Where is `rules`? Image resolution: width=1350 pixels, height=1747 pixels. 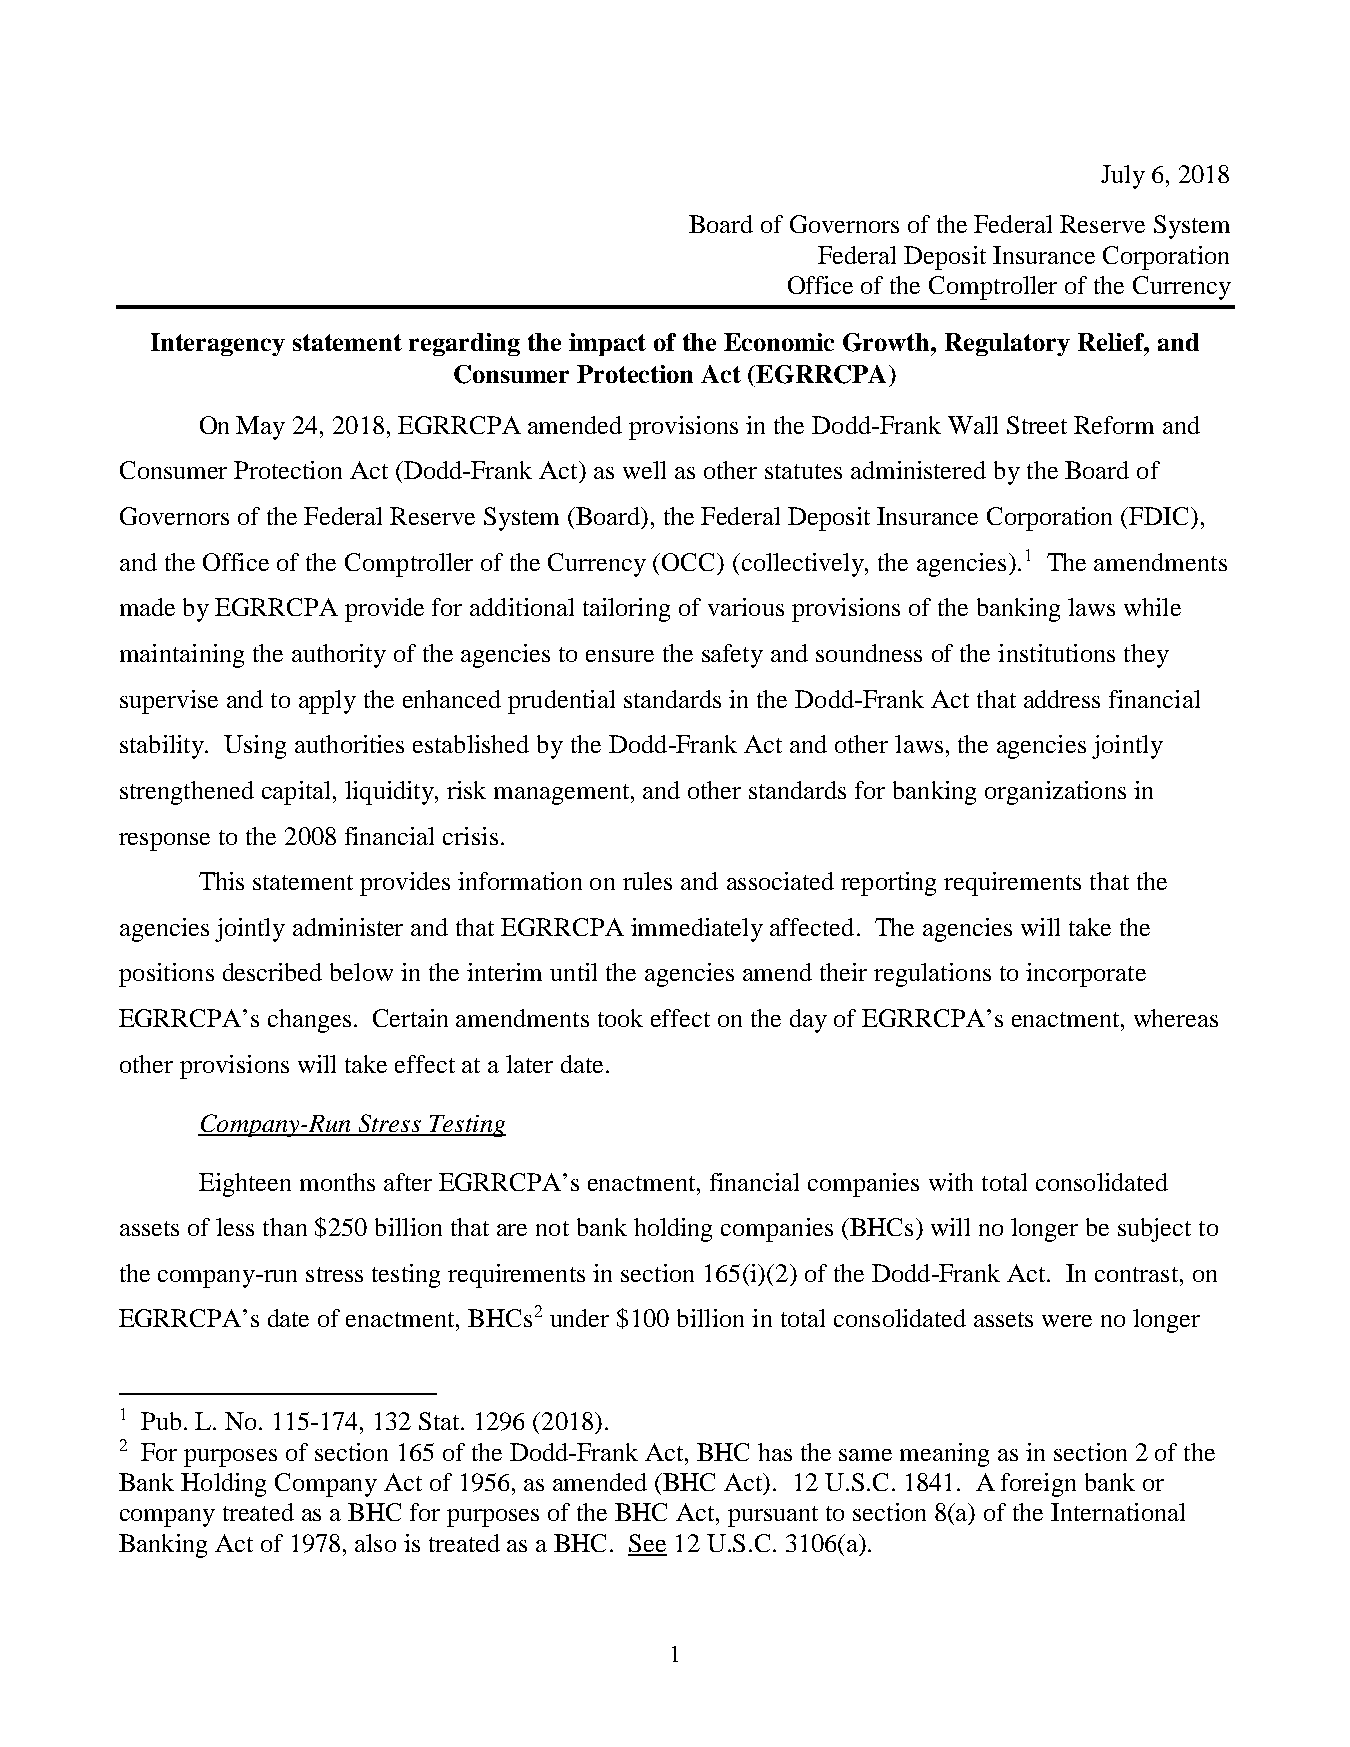 rules is located at coordinates (647, 881).
